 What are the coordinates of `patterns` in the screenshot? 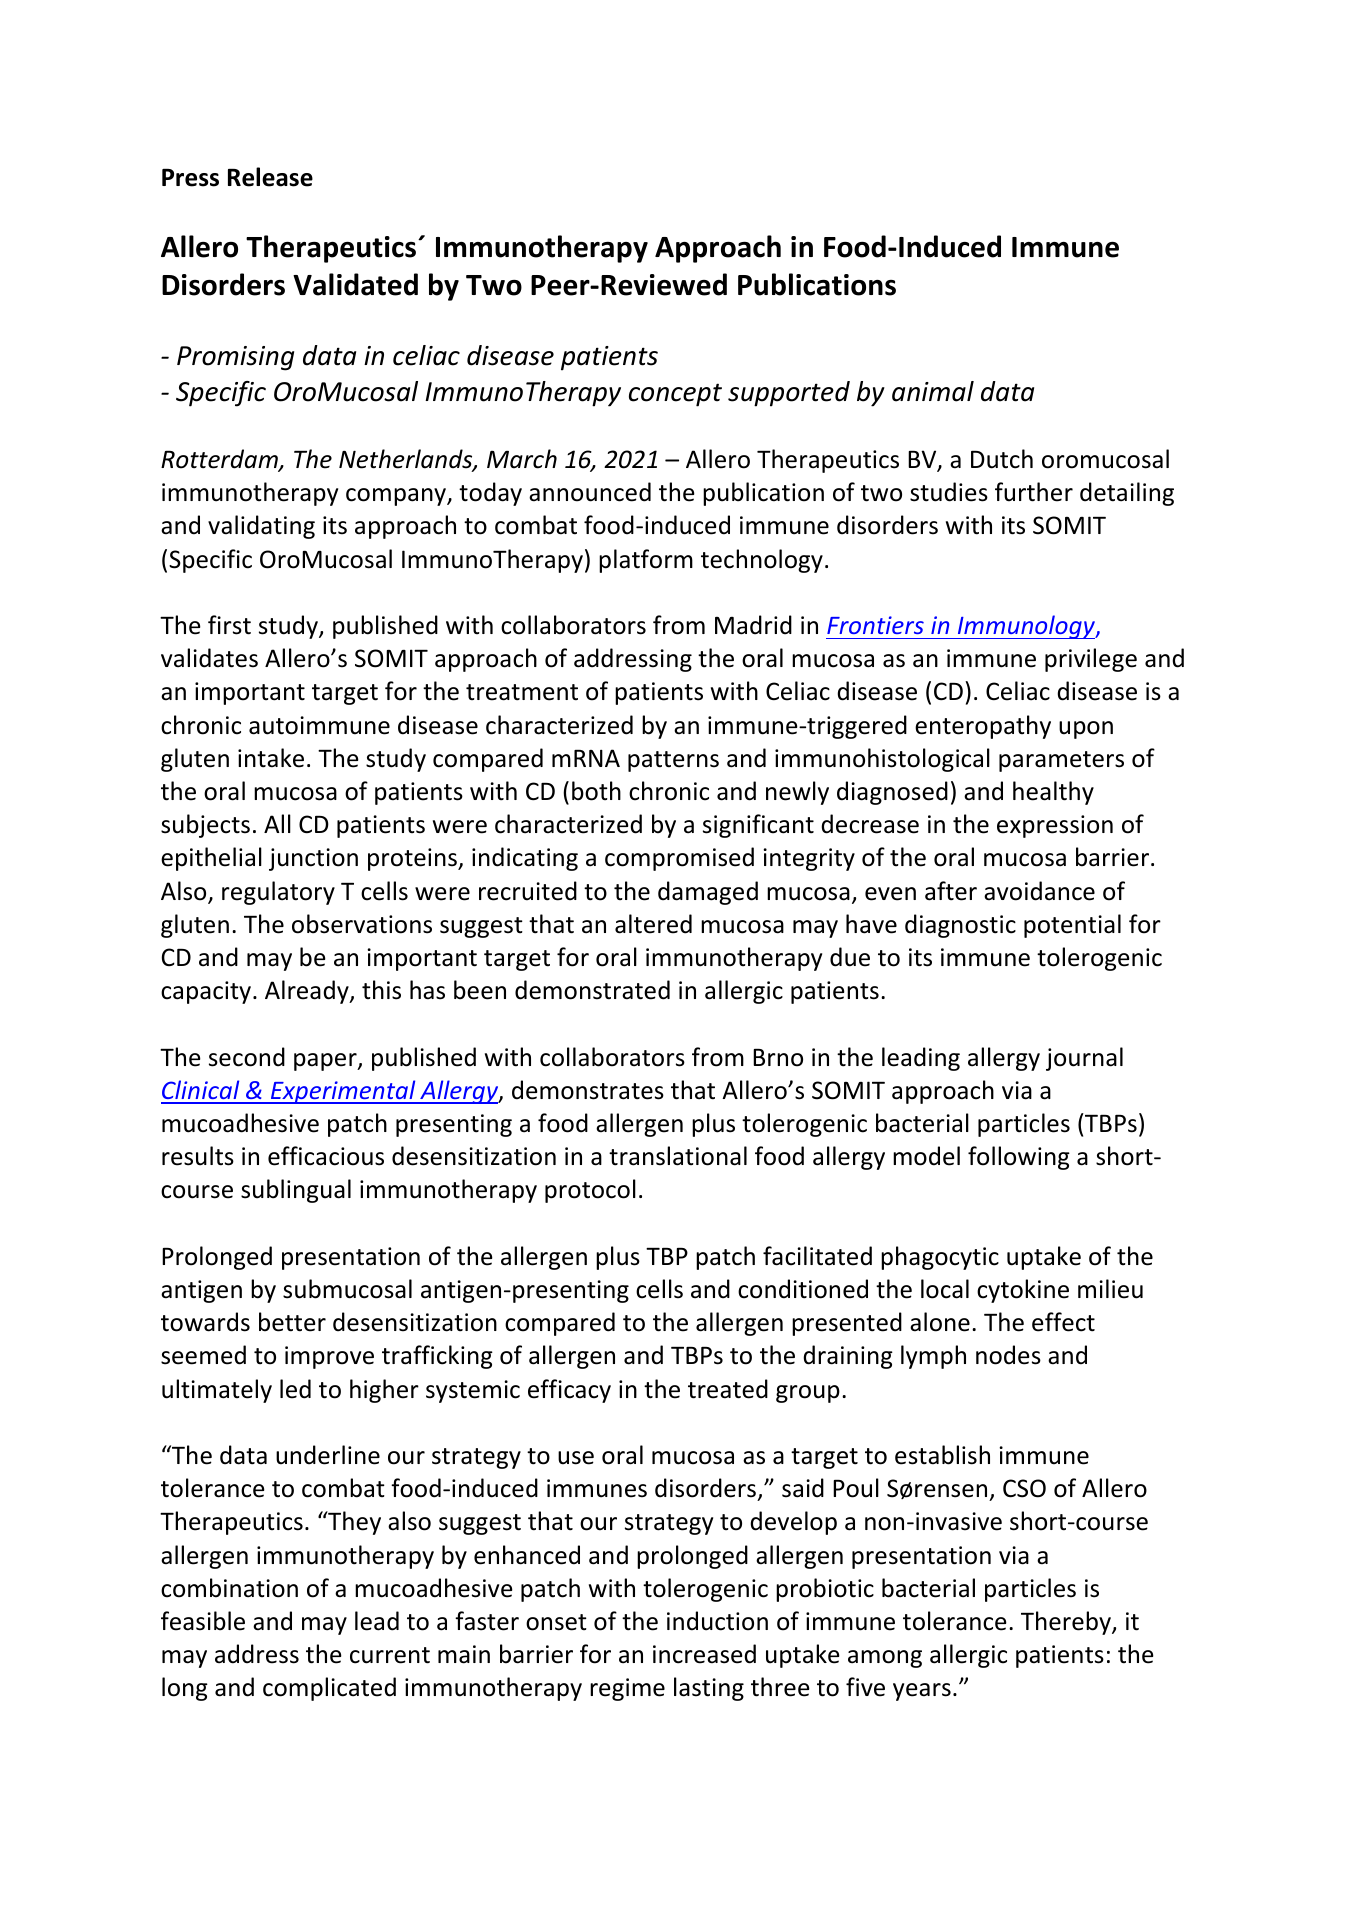 It's located at (673, 761).
